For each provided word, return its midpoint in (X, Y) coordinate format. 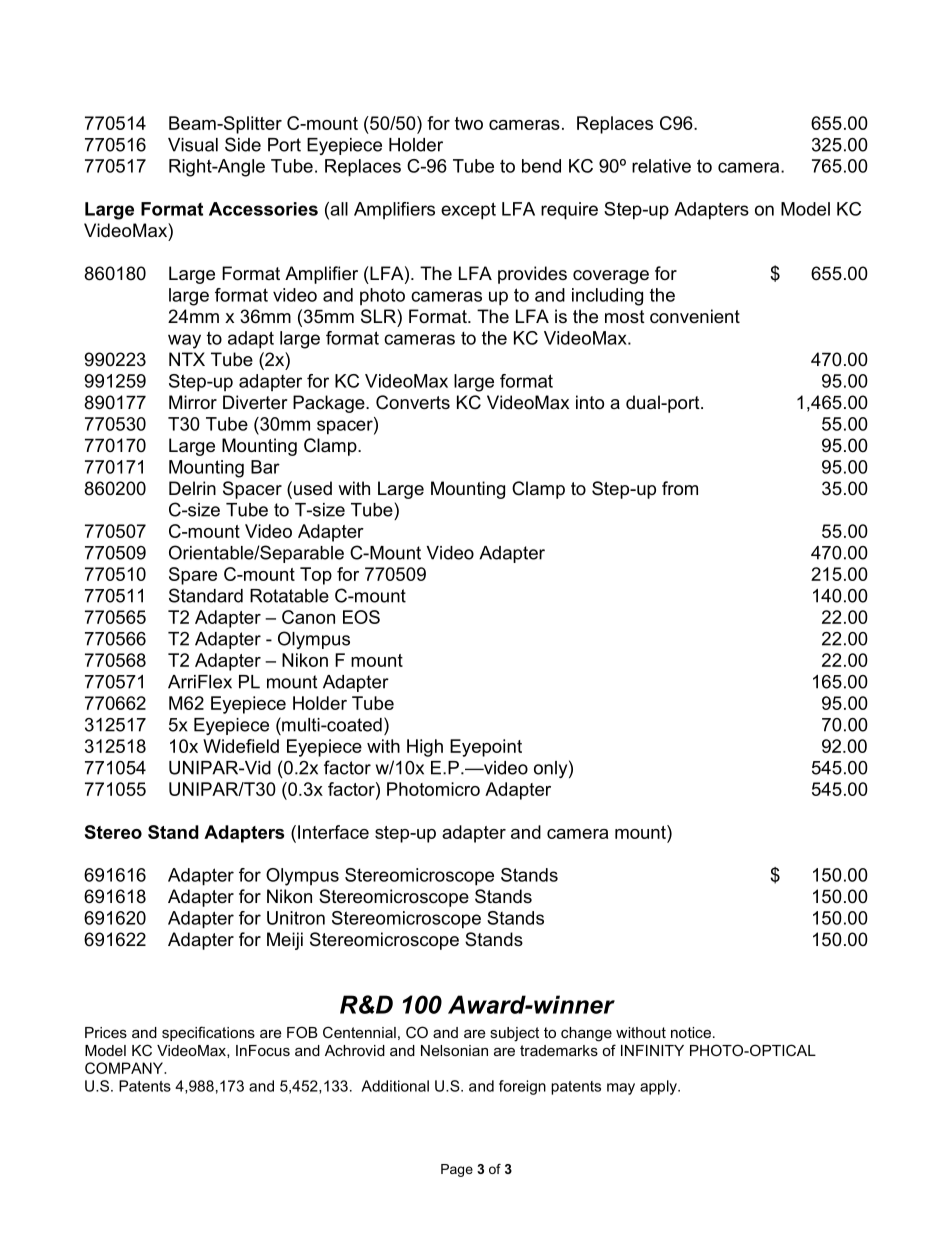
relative (661, 166)
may (621, 1089)
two (469, 123)
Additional (395, 1086)
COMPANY (125, 1068)
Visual (193, 145)
